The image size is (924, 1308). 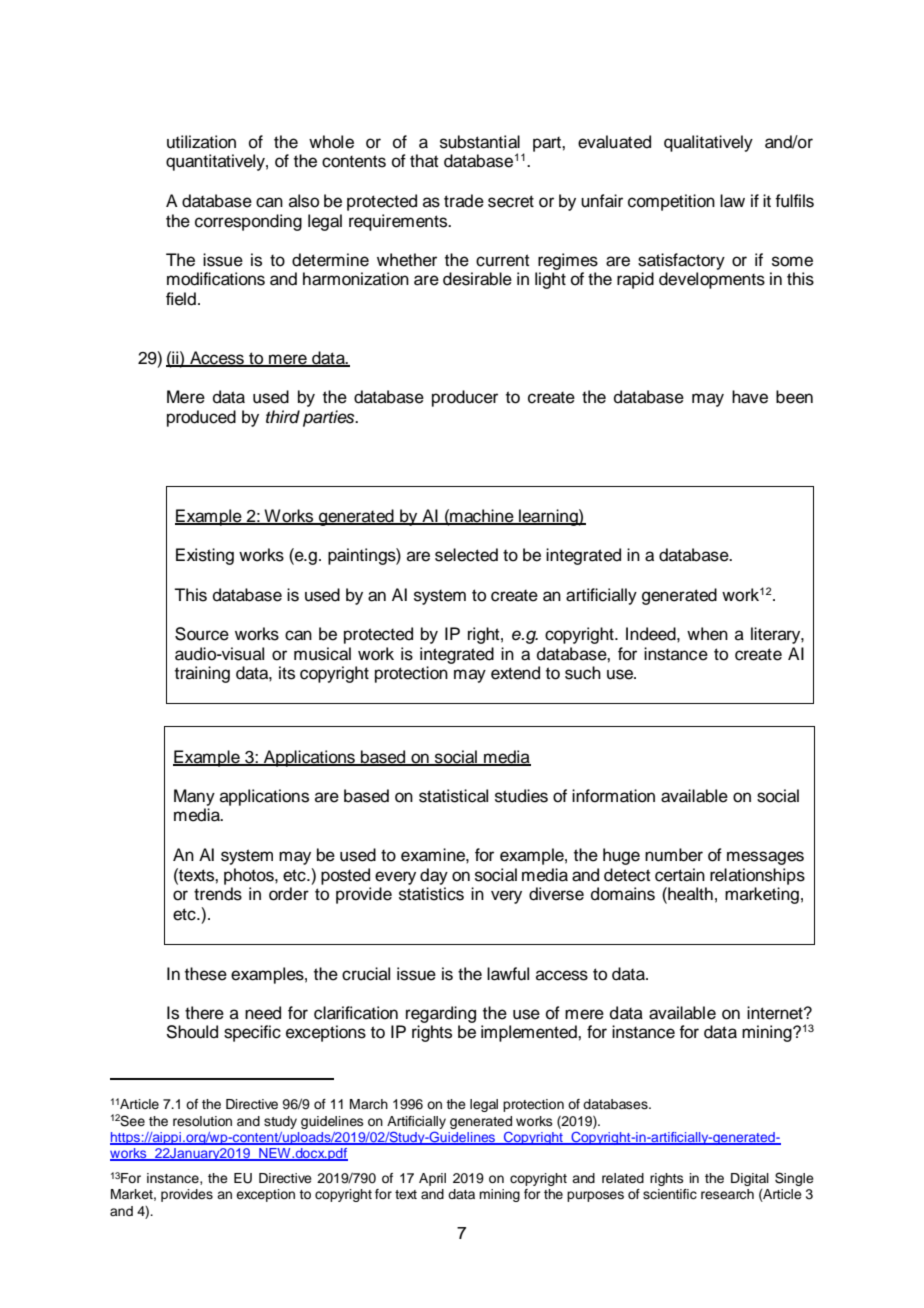 I want to click on extend, so click(x=515, y=673).
